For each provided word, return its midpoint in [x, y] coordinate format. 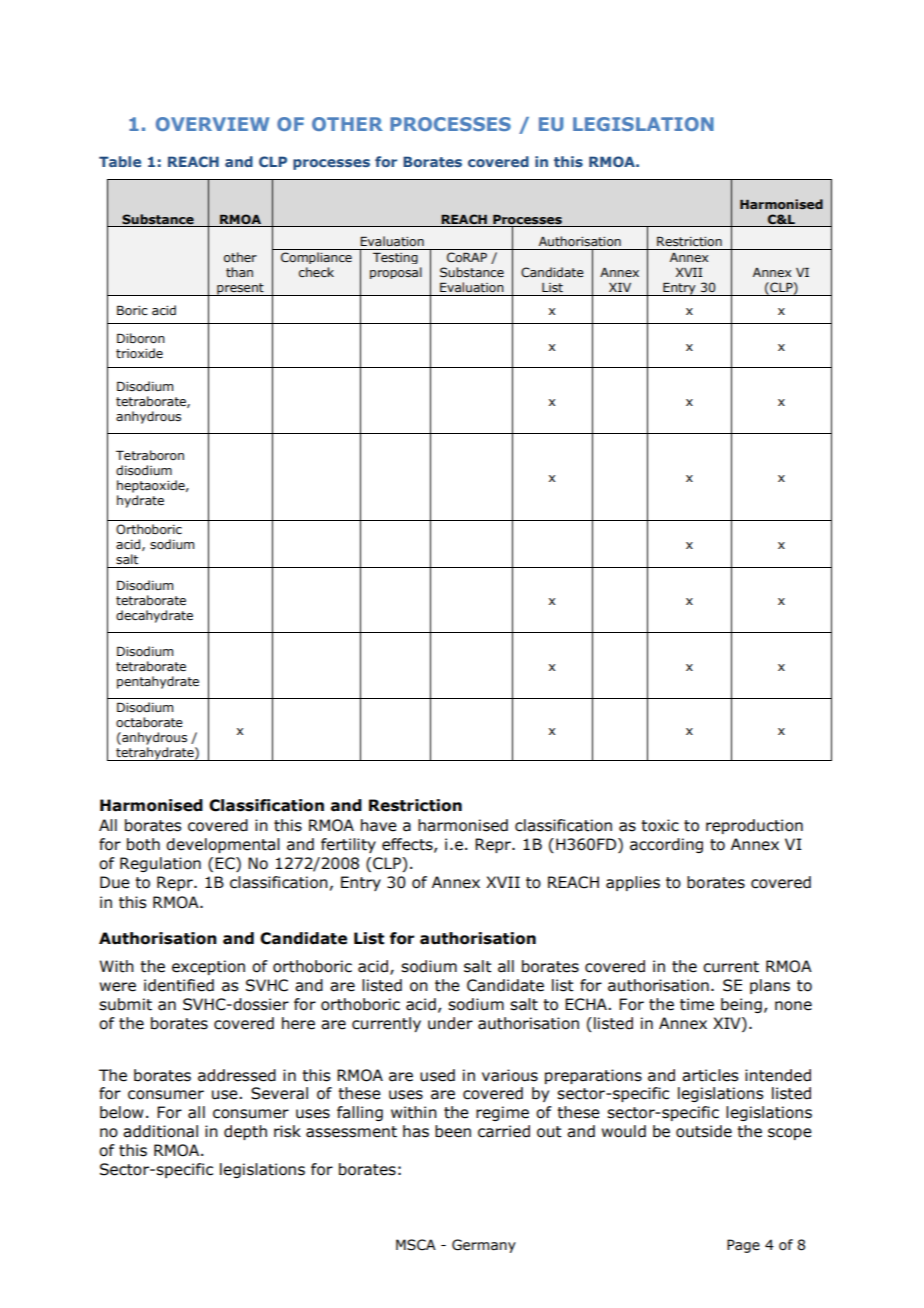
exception [208, 967]
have [379, 825]
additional [160, 1131]
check [316, 272]
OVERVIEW [212, 124]
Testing [395, 258]
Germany [484, 1246]
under [450, 1023]
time [697, 1004]
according [666, 845]
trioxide [139, 353]
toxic [660, 825]
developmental [223, 845]
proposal [396, 273]
